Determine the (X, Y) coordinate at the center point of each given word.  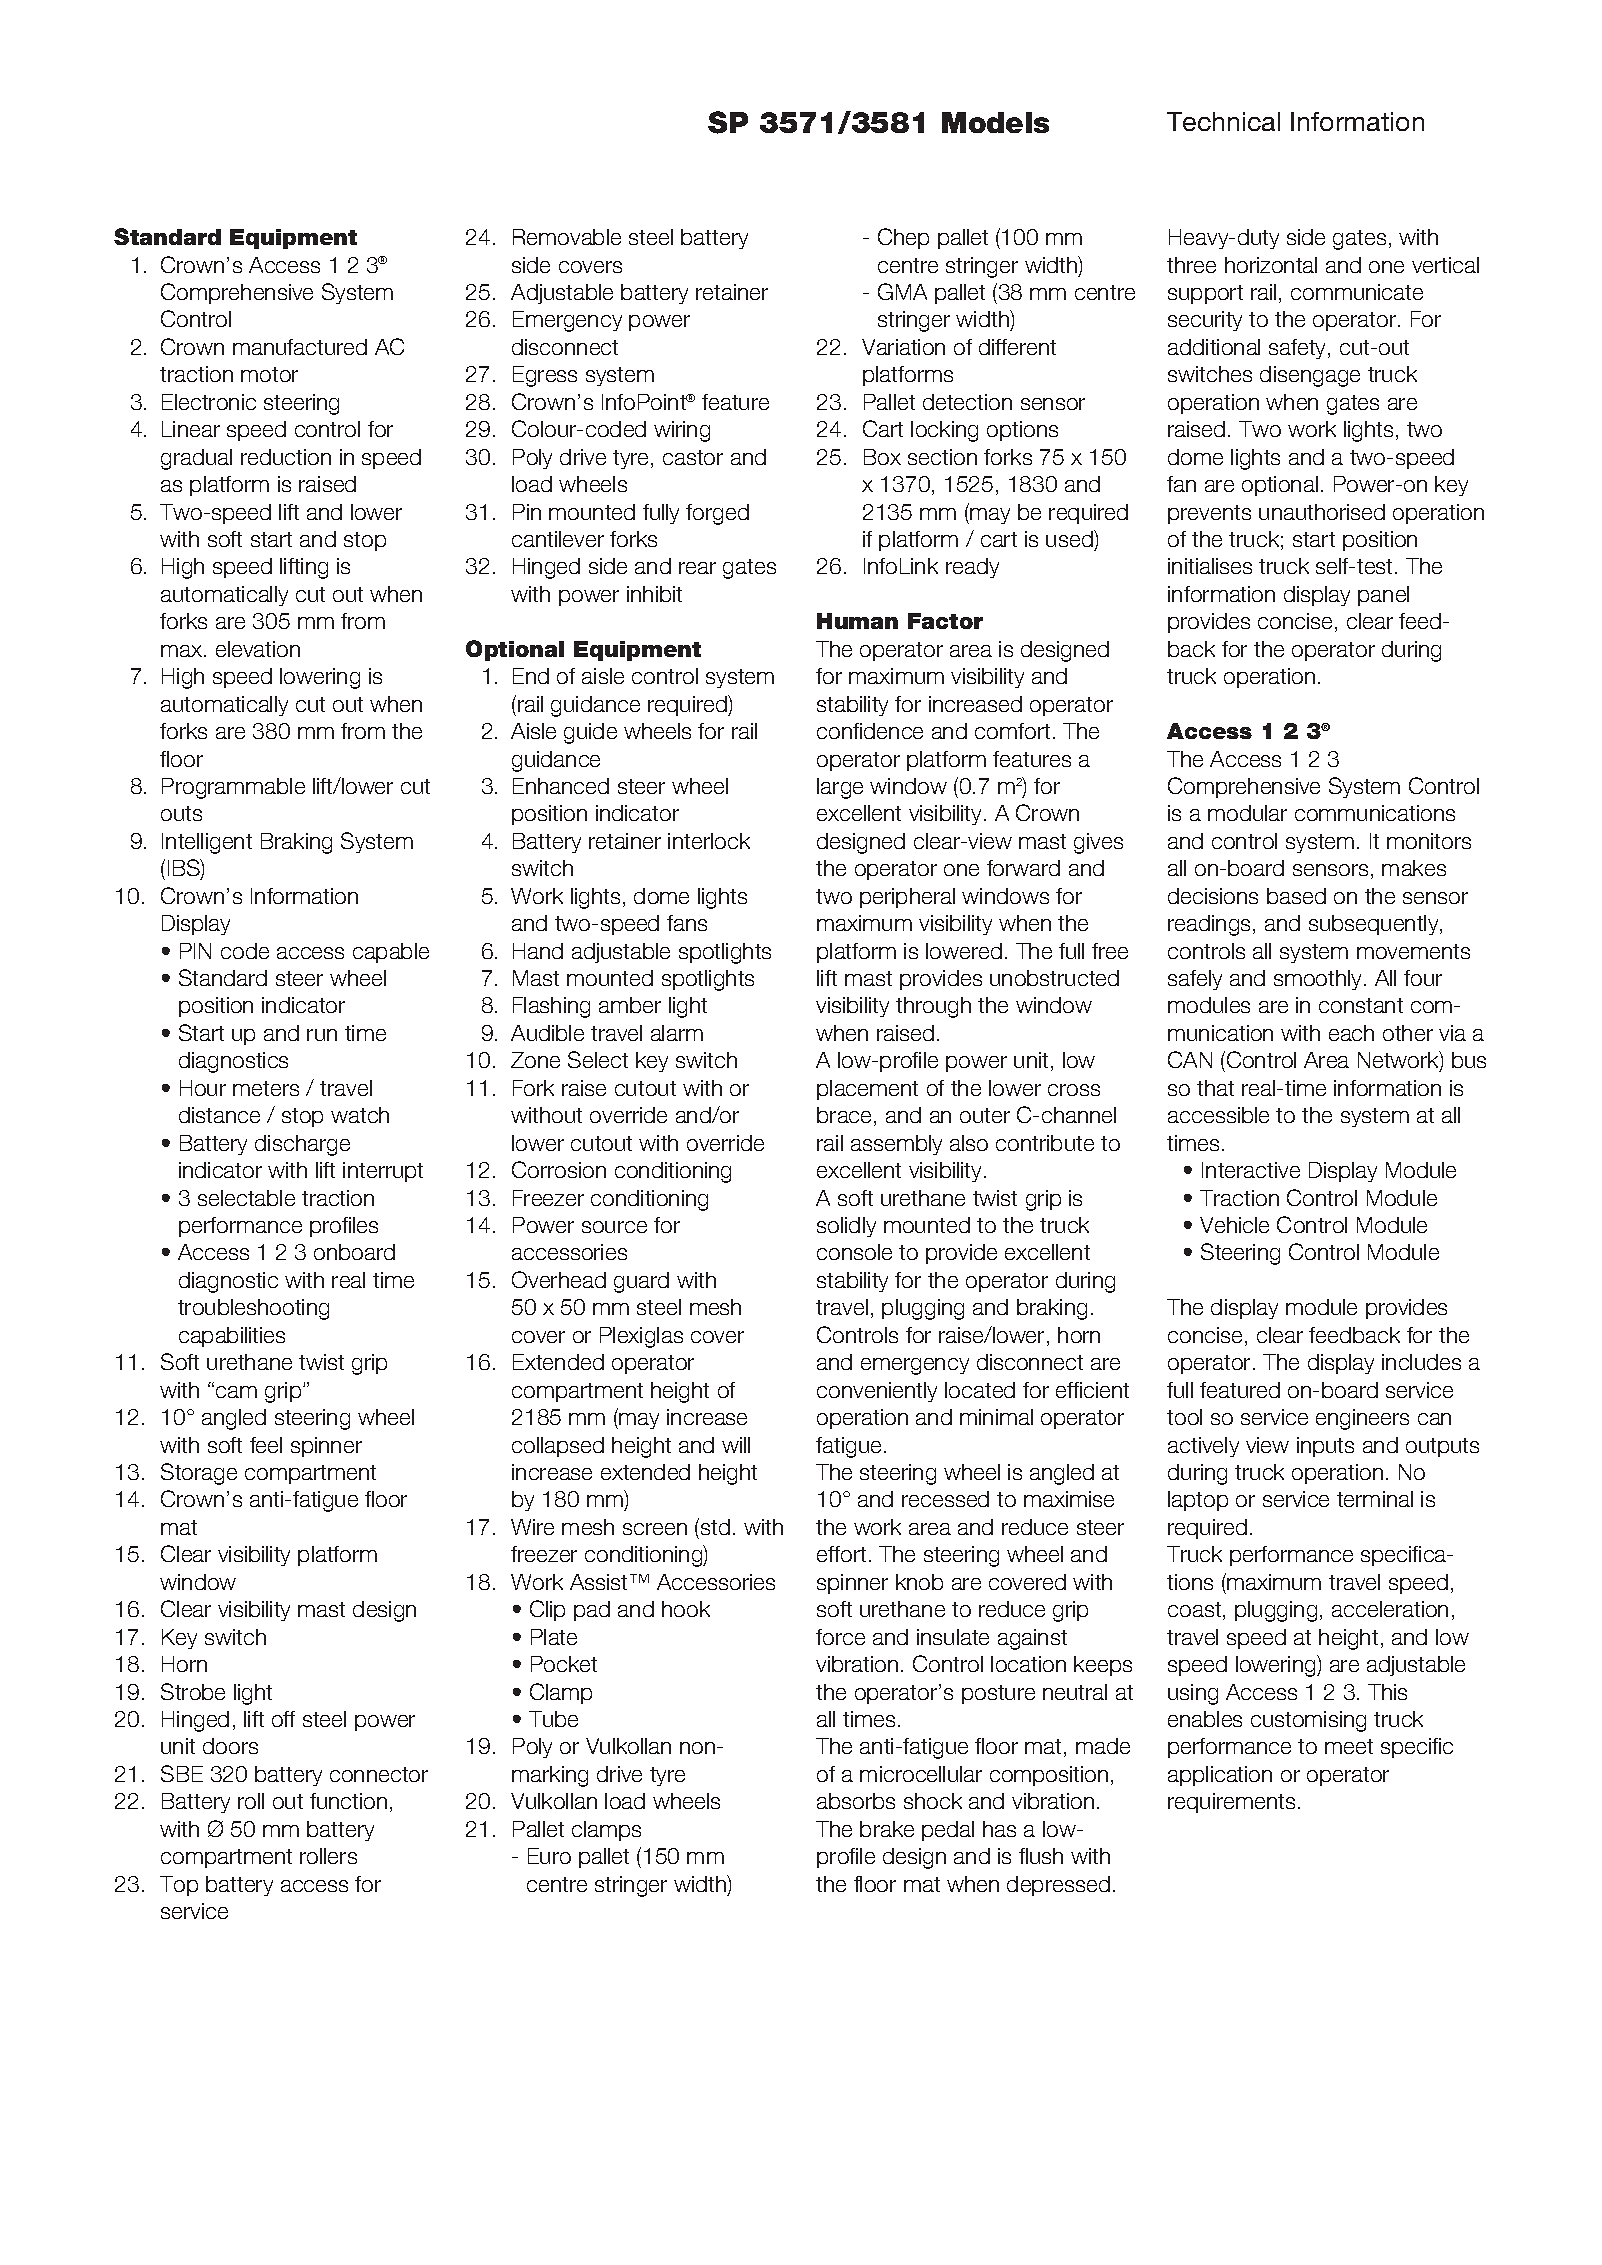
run (322, 1035)
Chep (903, 238)
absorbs (856, 1801)
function (348, 1801)
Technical (1223, 121)
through (933, 1007)
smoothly (1317, 980)
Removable (567, 237)
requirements (1231, 1803)
